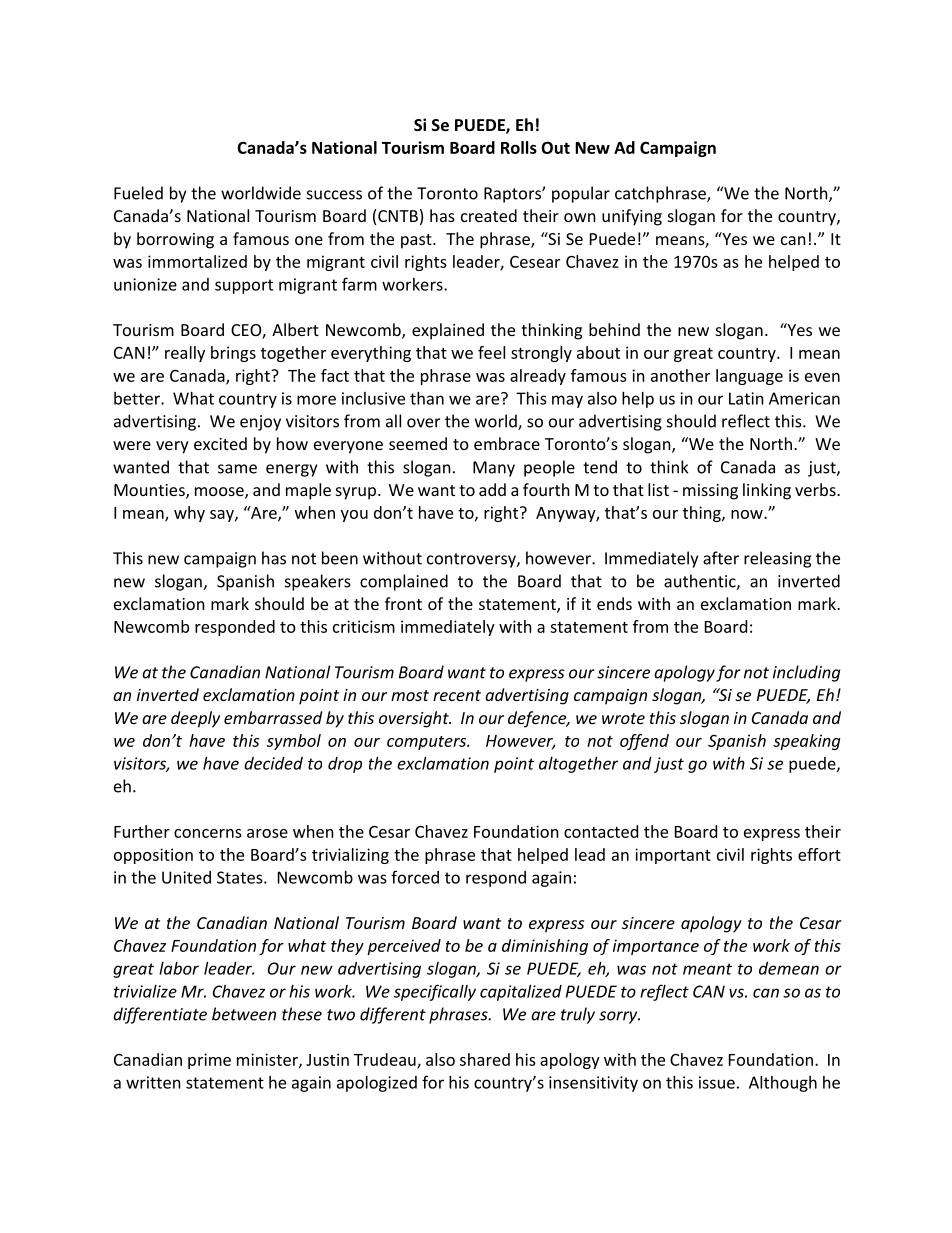 Image resolution: width=952 pixels, height=1233 pixels. Describe the element at coordinates (415, 877) in the page. I see `forced` at that location.
